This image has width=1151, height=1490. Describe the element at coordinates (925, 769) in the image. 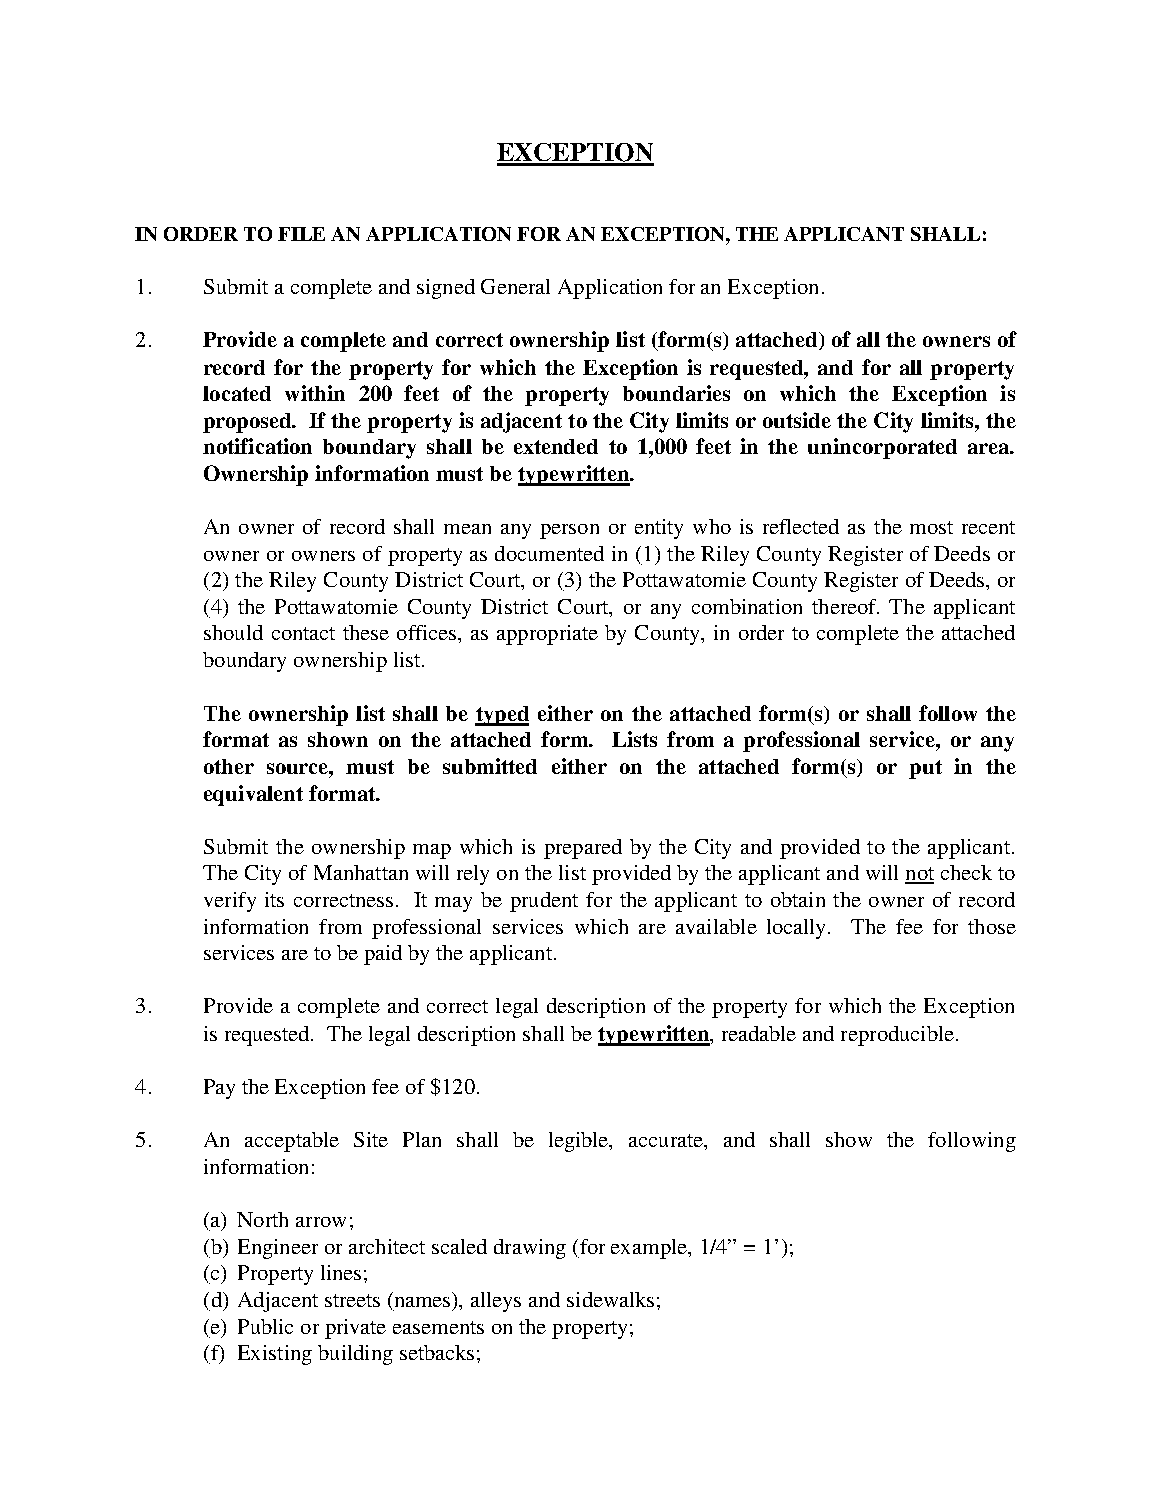

I see `put` at that location.
